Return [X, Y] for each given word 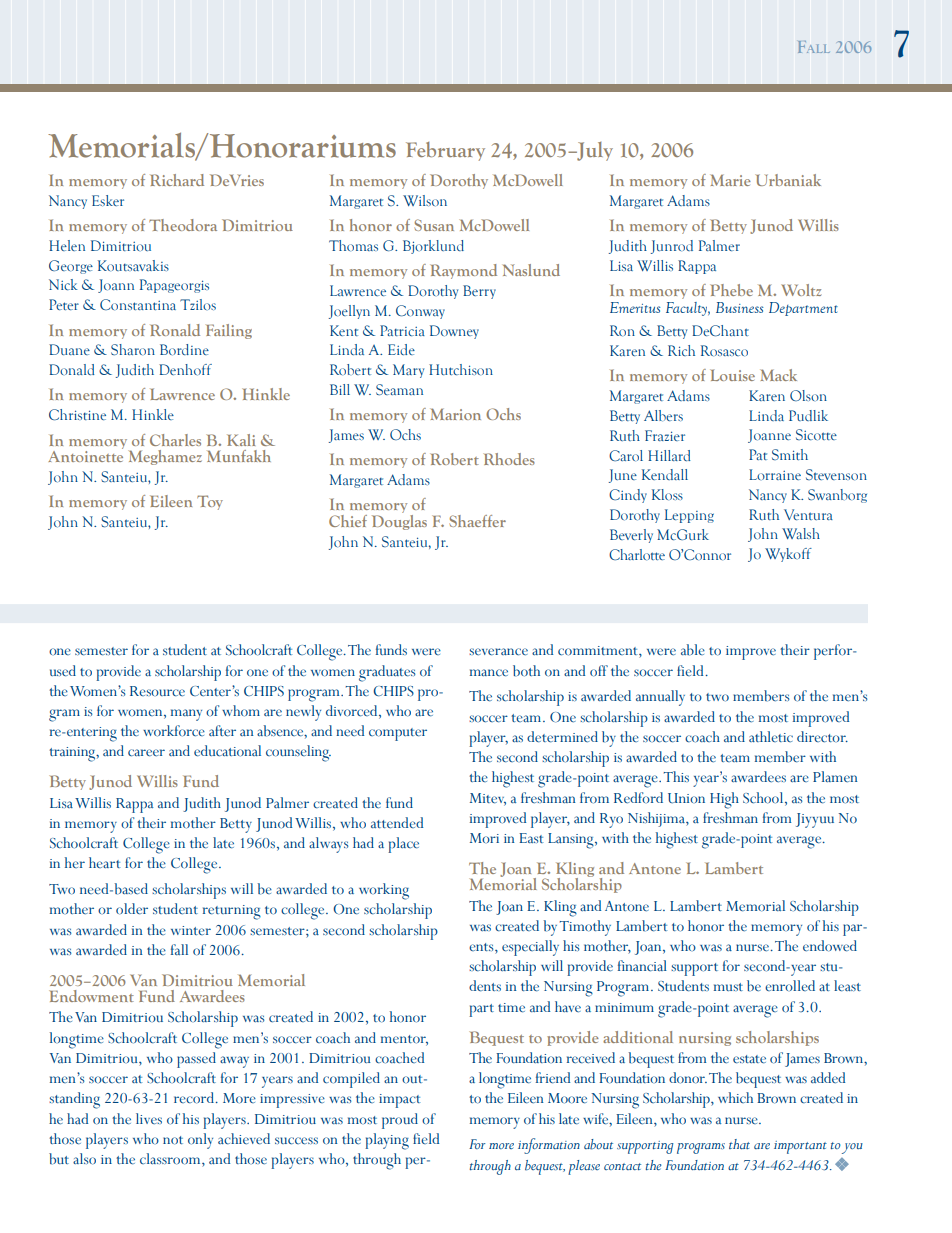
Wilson [425, 200]
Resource [157, 691]
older [132, 909]
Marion [455, 414]
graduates [387, 673]
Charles [175, 440]
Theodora [183, 225]
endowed [830, 946]
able [693, 650]
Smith [790, 454]
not [173, 1140]
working [384, 891]
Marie [730, 180]
